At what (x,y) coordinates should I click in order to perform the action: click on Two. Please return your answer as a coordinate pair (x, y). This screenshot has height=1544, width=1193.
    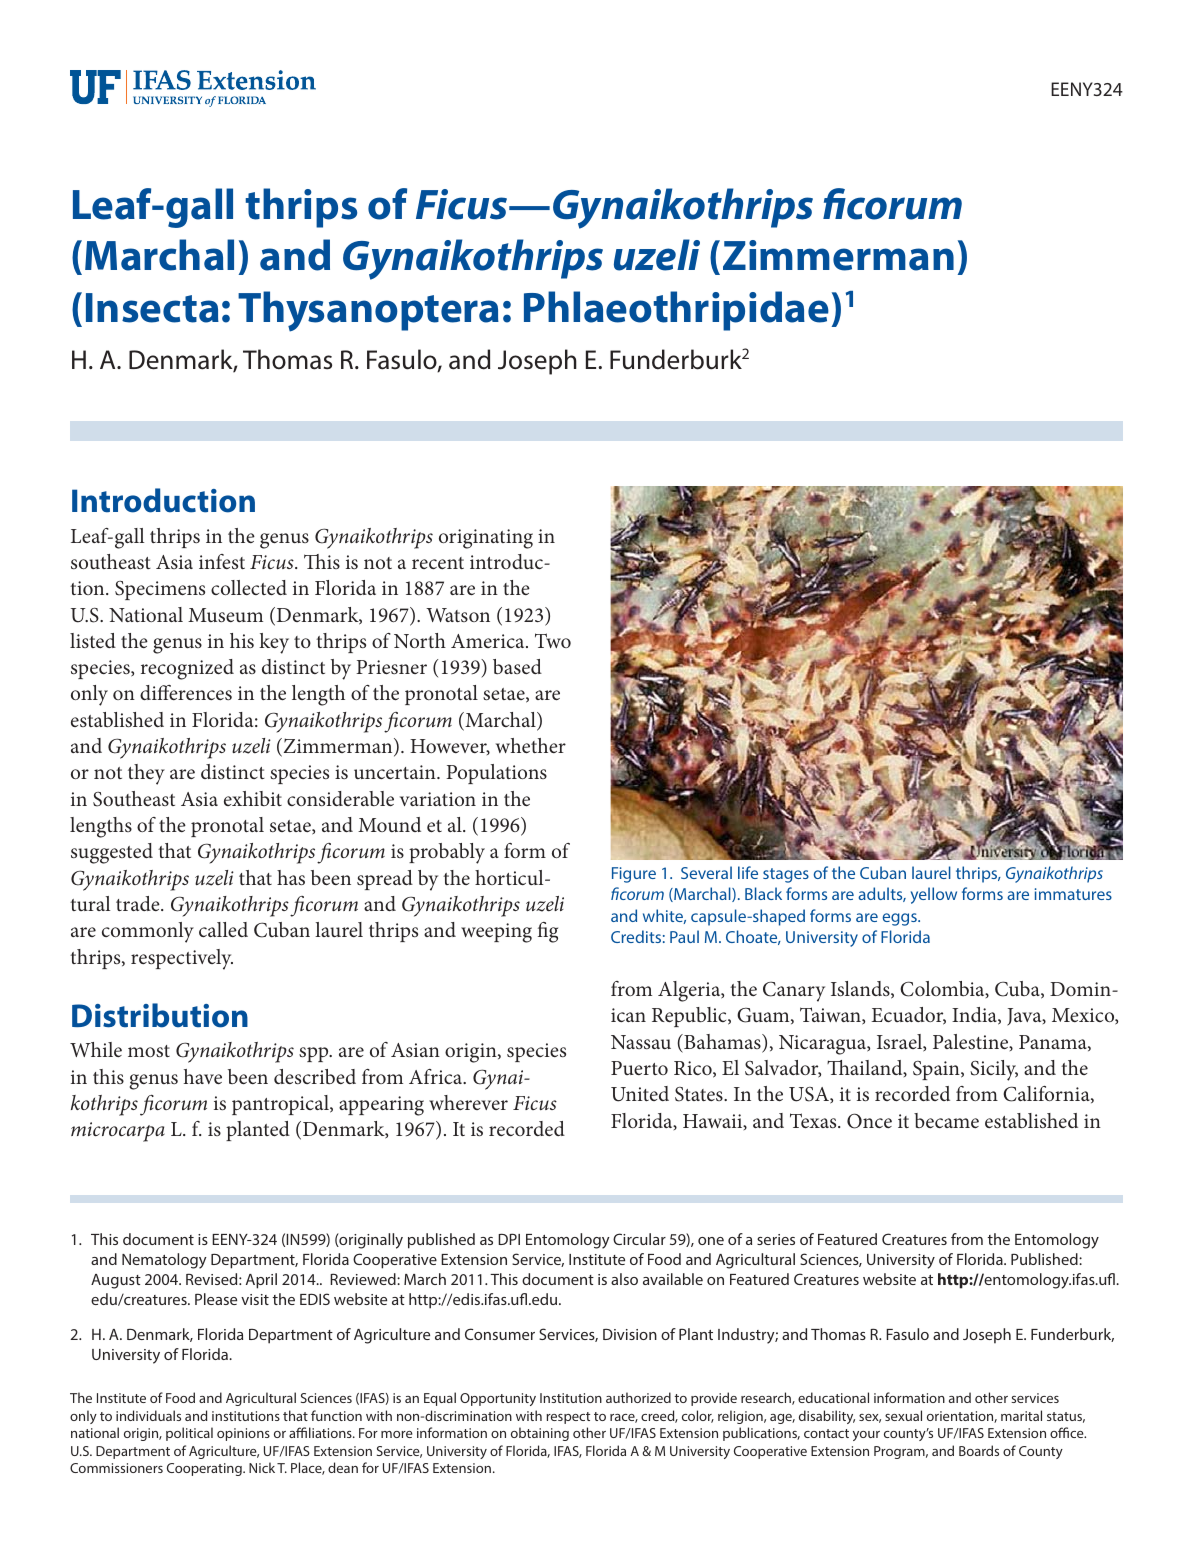
    Looking at the image, I should click on (553, 640).
